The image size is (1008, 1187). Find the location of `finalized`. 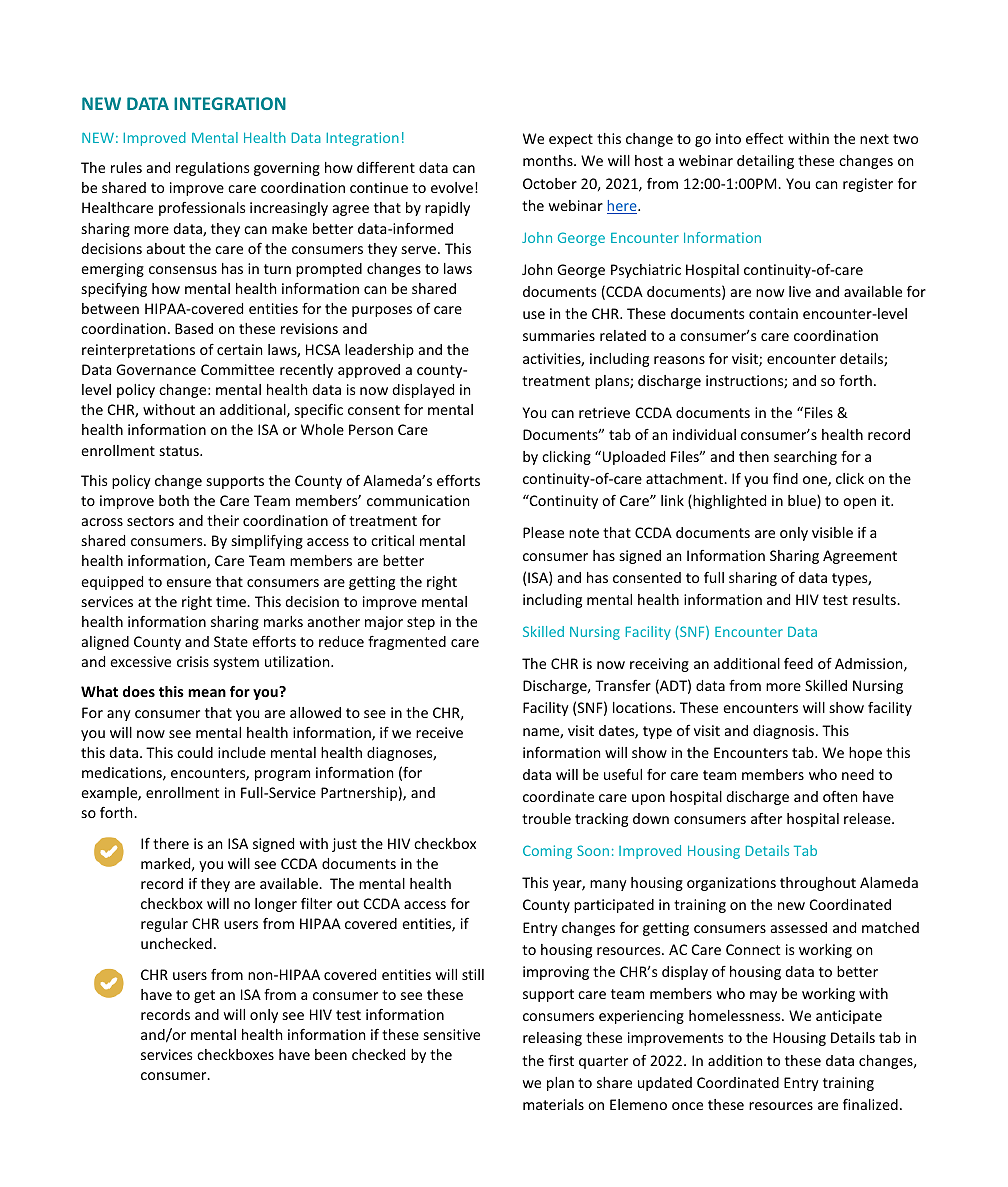

finalized is located at coordinates (870, 1104).
